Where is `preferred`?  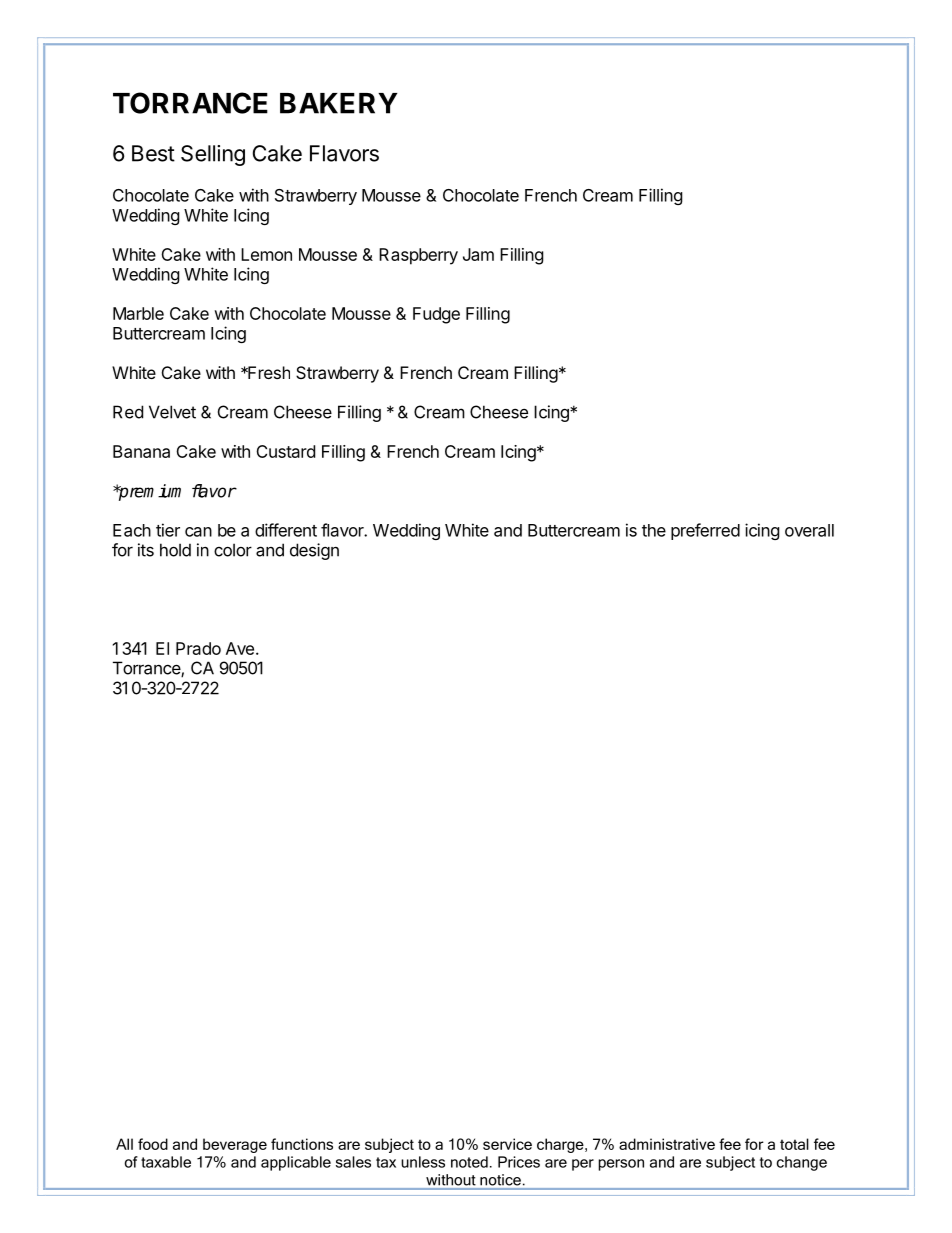 preferred is located at coordinates (705, 531).
